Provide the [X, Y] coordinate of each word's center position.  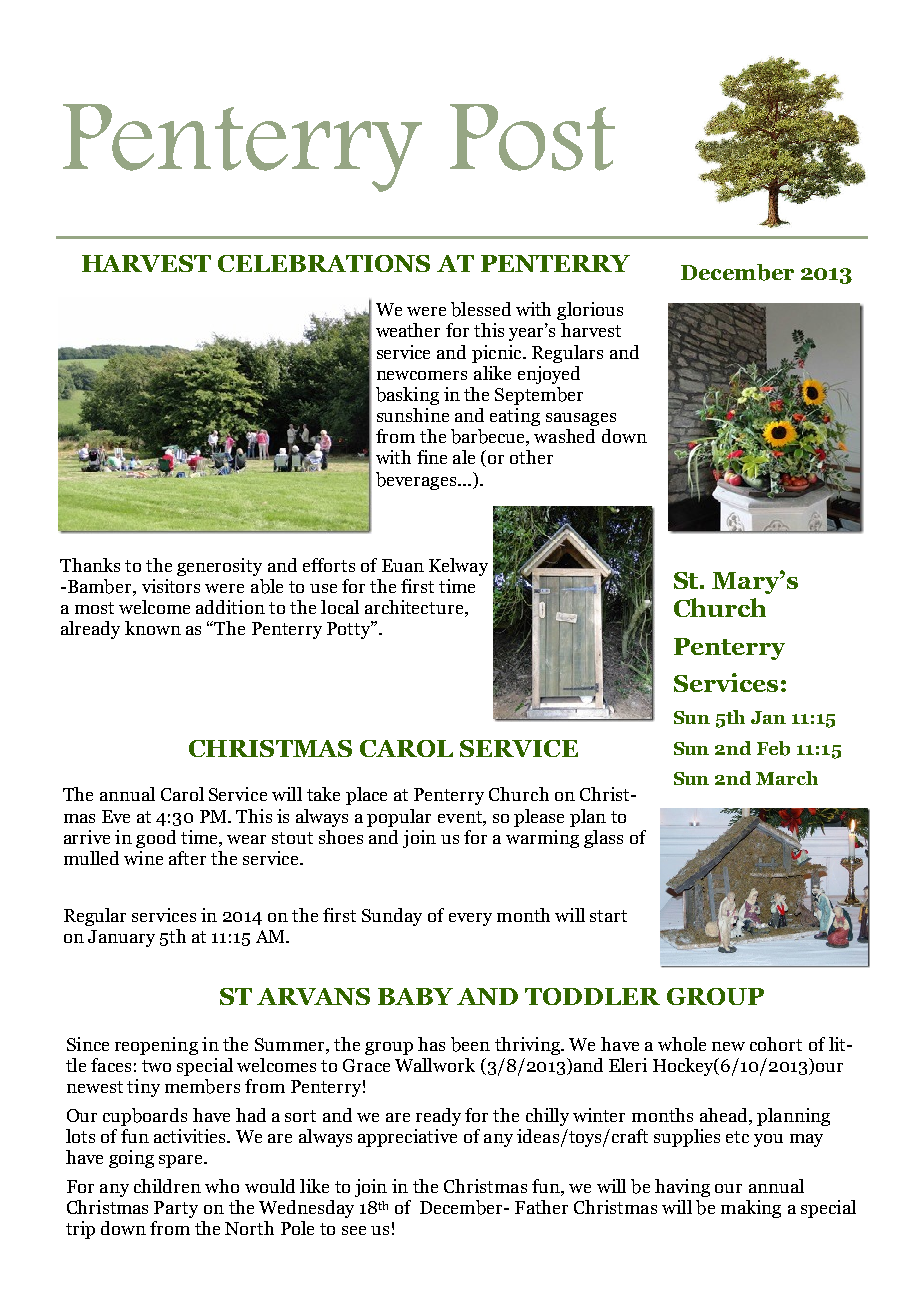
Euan [403, 565]
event [461, 817]
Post [532, 137]
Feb [773, 748]
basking [407, 396]
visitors [171, 586]
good [156, 839]
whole [682, 1044]
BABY [415, 996]
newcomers [422, 375]
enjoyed [549, 375]
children [167, 1186]
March [787, 778]
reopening [156, 1046]
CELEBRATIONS [324, 263]
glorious [590, 311]
